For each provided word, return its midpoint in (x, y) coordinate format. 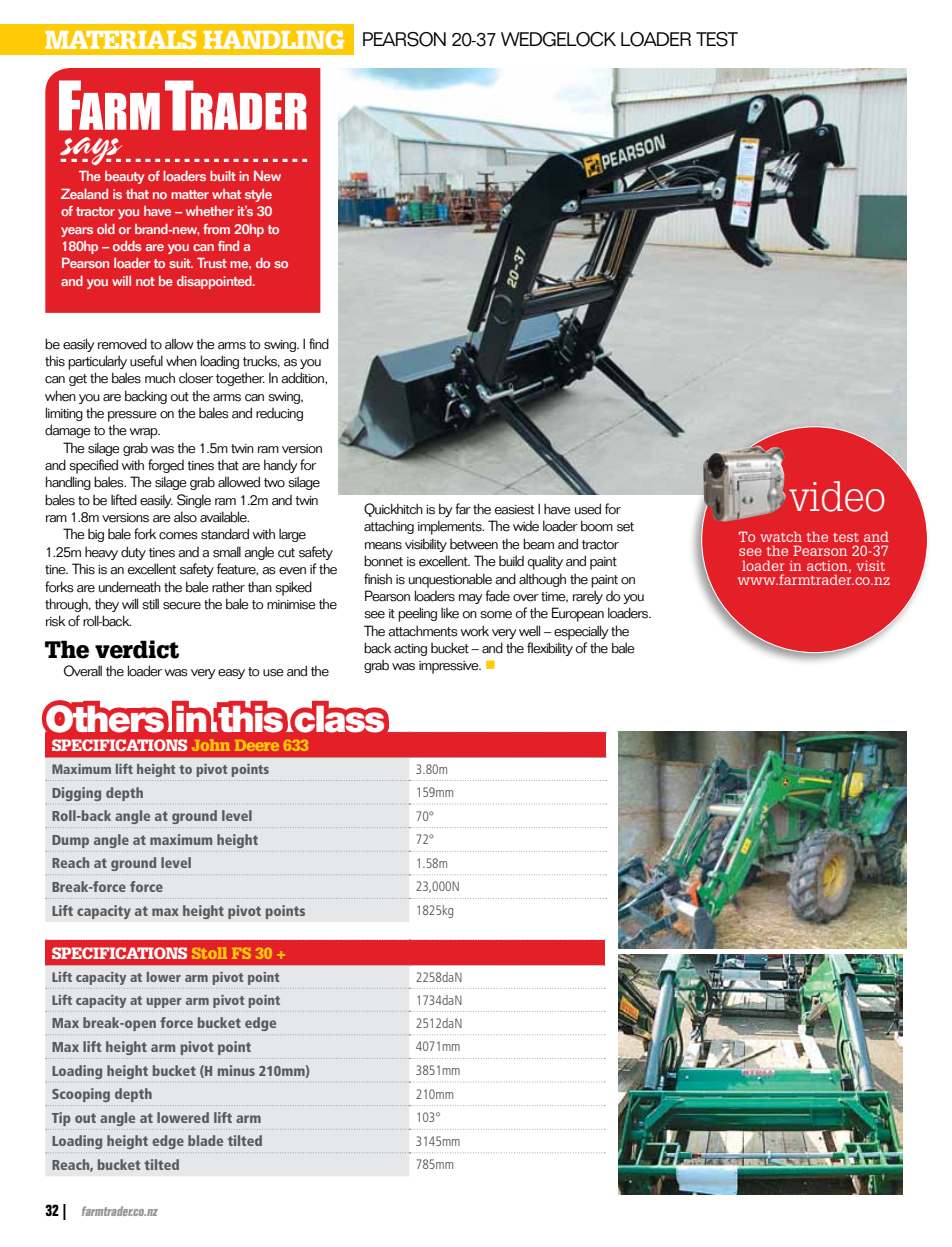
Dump (70, 841)
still (150, 604)
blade (205, 1140)
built (223, 176)
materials (121, 39)
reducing (279, 414)
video (837, 496)
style (258, 195)
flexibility (550, 649)
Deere (257, 745)
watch (781, 536)
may (471, 599)
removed (122, 344)
